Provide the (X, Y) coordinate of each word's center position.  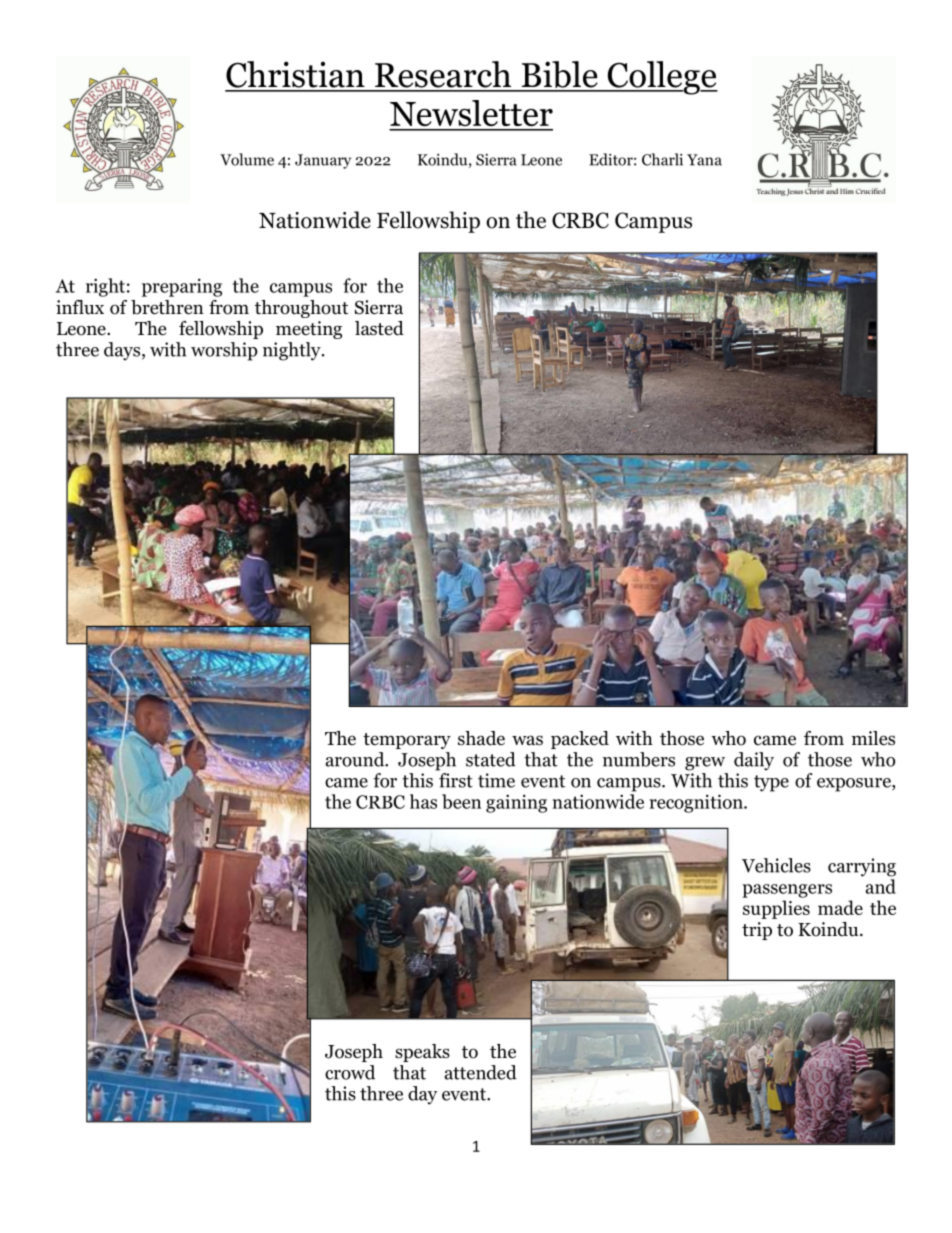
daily (754, 761)
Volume (247, 159)
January (323, 161)
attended (480, 1072)
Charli (662, 159)
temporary (407, 741)
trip (757, 931)
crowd (350, 1072)
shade (481, 738)
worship (224, 351)
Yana (704, 160)
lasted (379, 328)
